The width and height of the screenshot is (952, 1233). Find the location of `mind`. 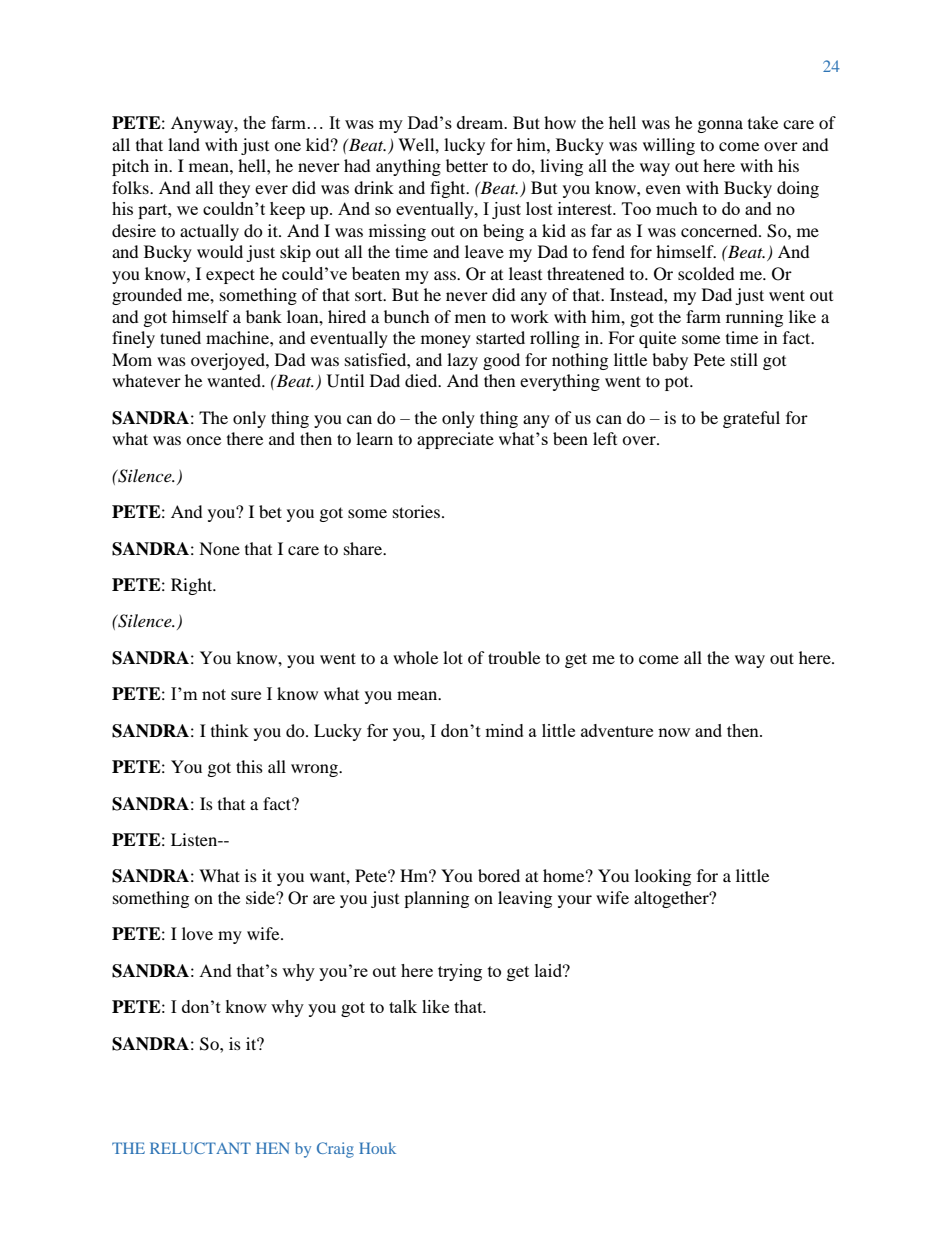

mind is located at coordinates (504, 730).
